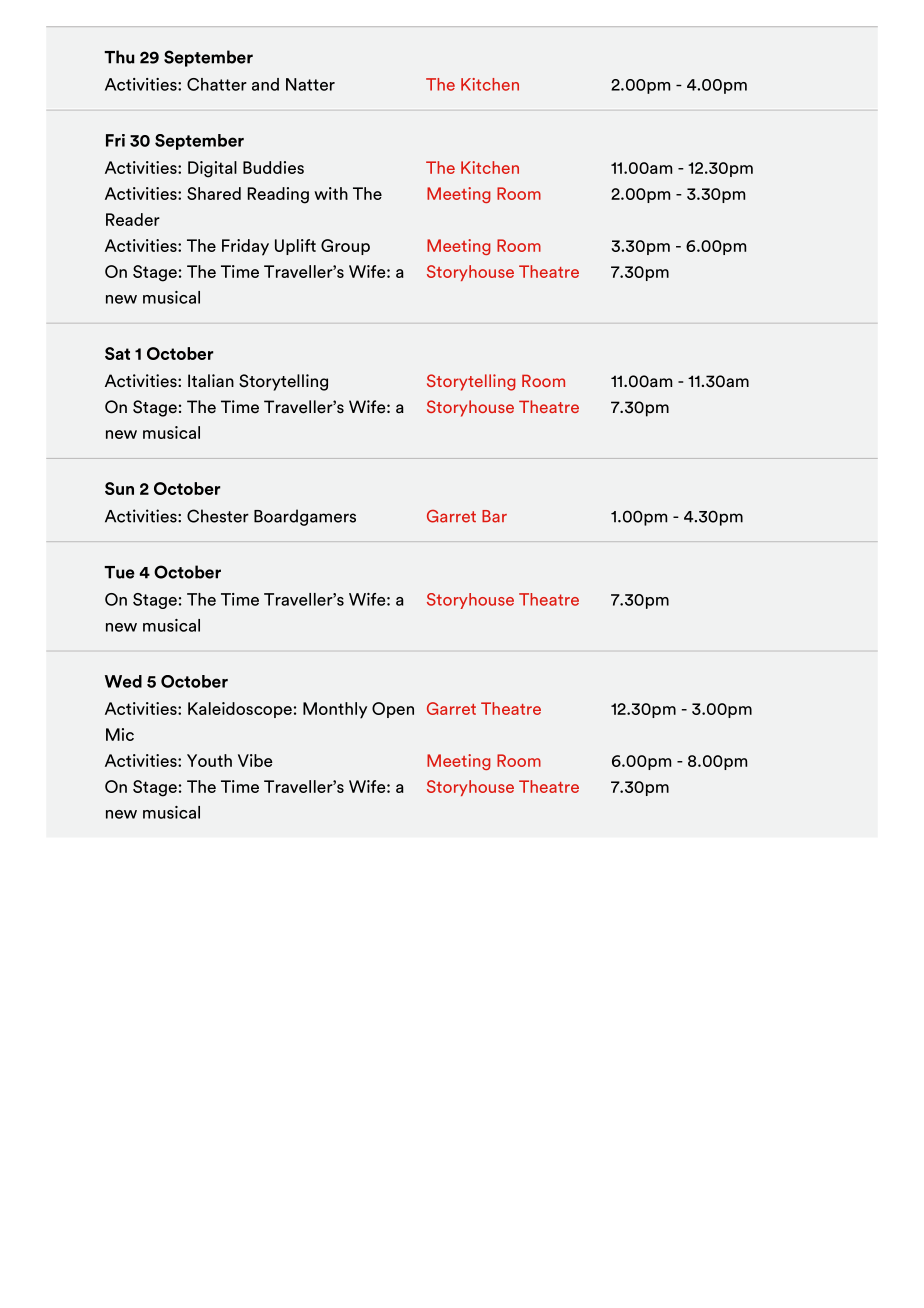 Image resolution: width=924 pixels, height=1308 pixels. What do you see at coordinates (120, 734) in the screenshot?
I see `Mic` at bounding box center [120, 734].
